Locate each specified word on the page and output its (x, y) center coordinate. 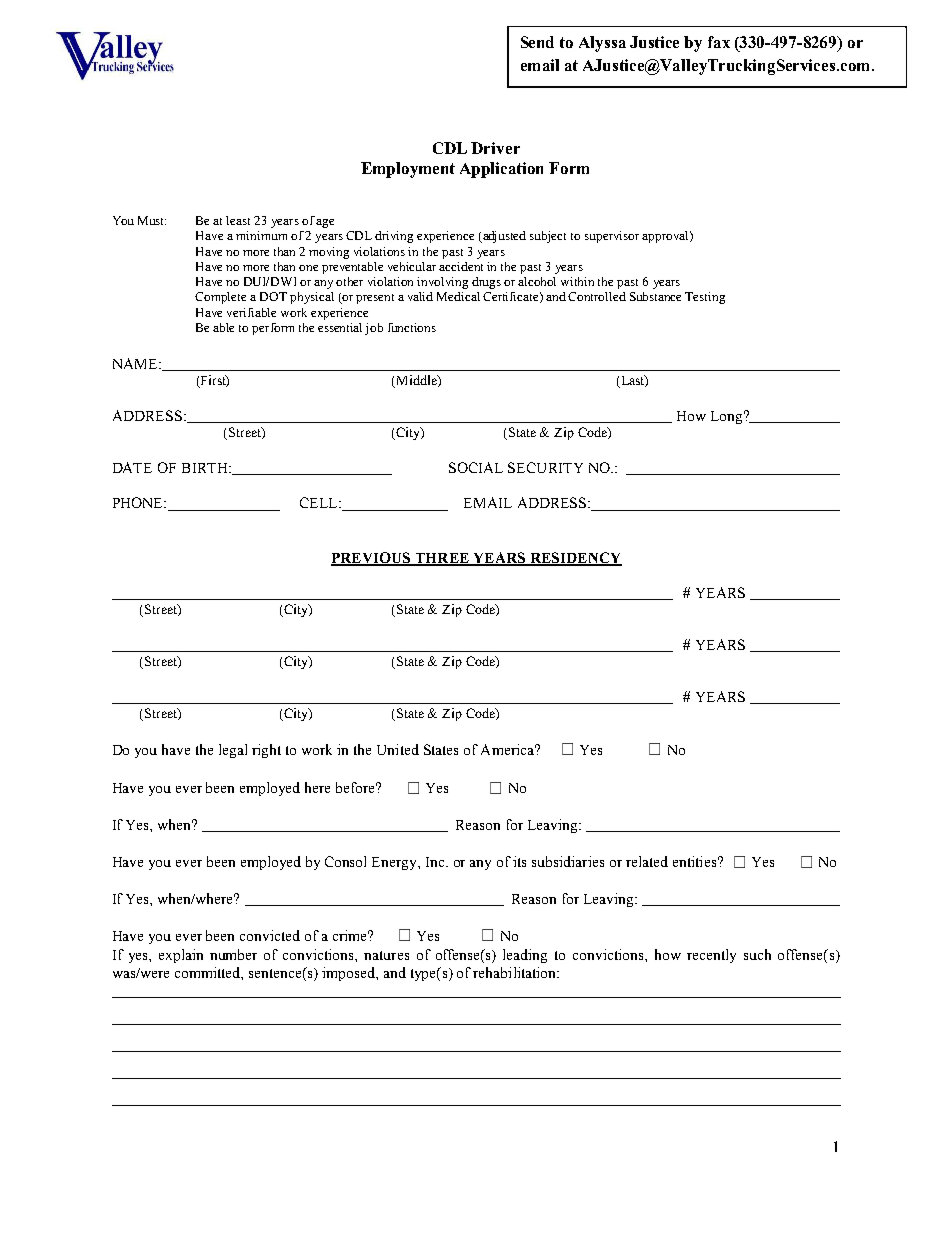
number (233, 954)
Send (537, 42)
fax (719, 42)
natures (386, 955)
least (238, 220)
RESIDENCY (575, 558)
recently (711, 956)
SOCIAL (476, 467)
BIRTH (206, 468)
